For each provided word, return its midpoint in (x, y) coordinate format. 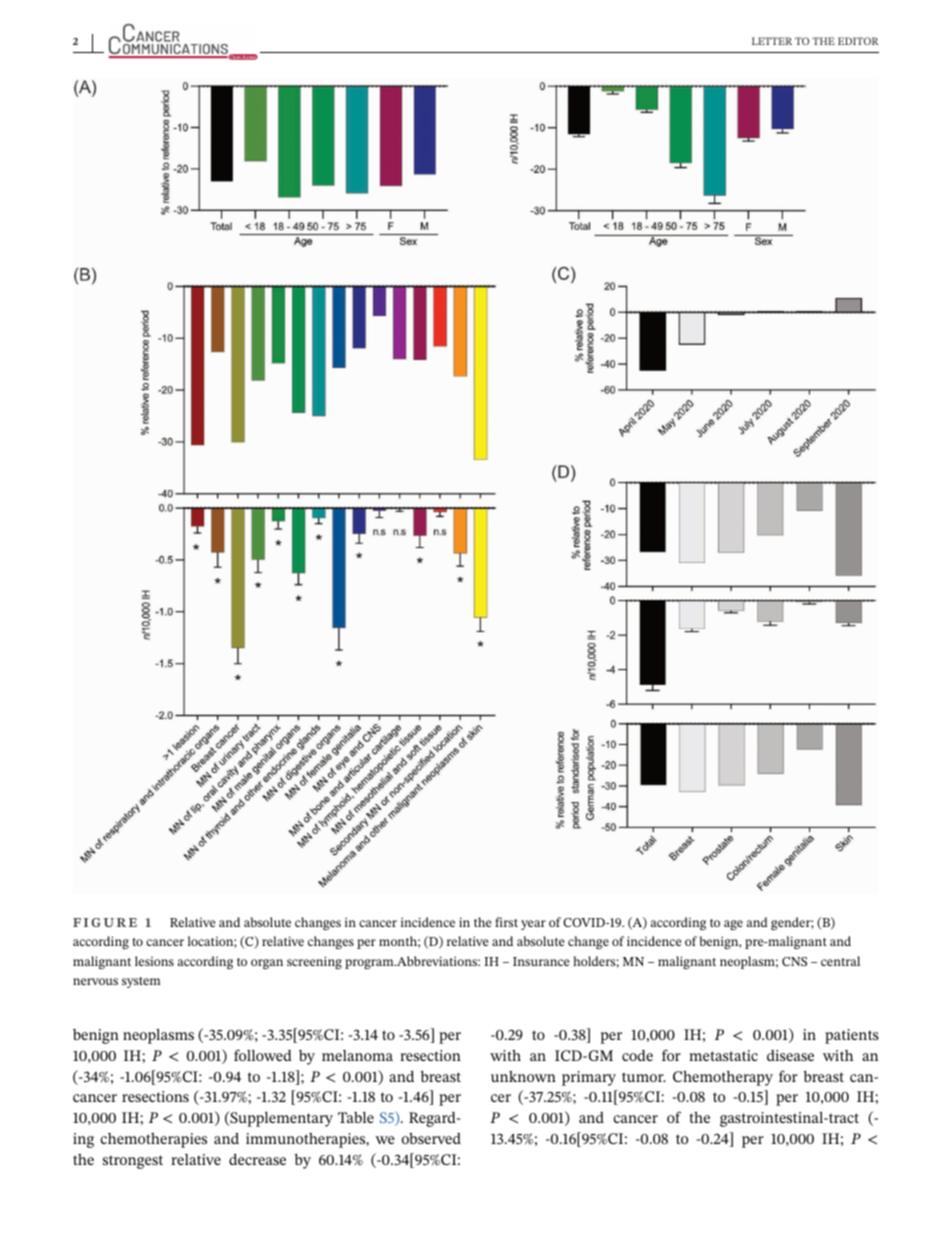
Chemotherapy (723, 1078)
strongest (133, 1162)
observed (431, 1138)
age (733, 925)
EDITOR (858, 41)
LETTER (772, 41)
